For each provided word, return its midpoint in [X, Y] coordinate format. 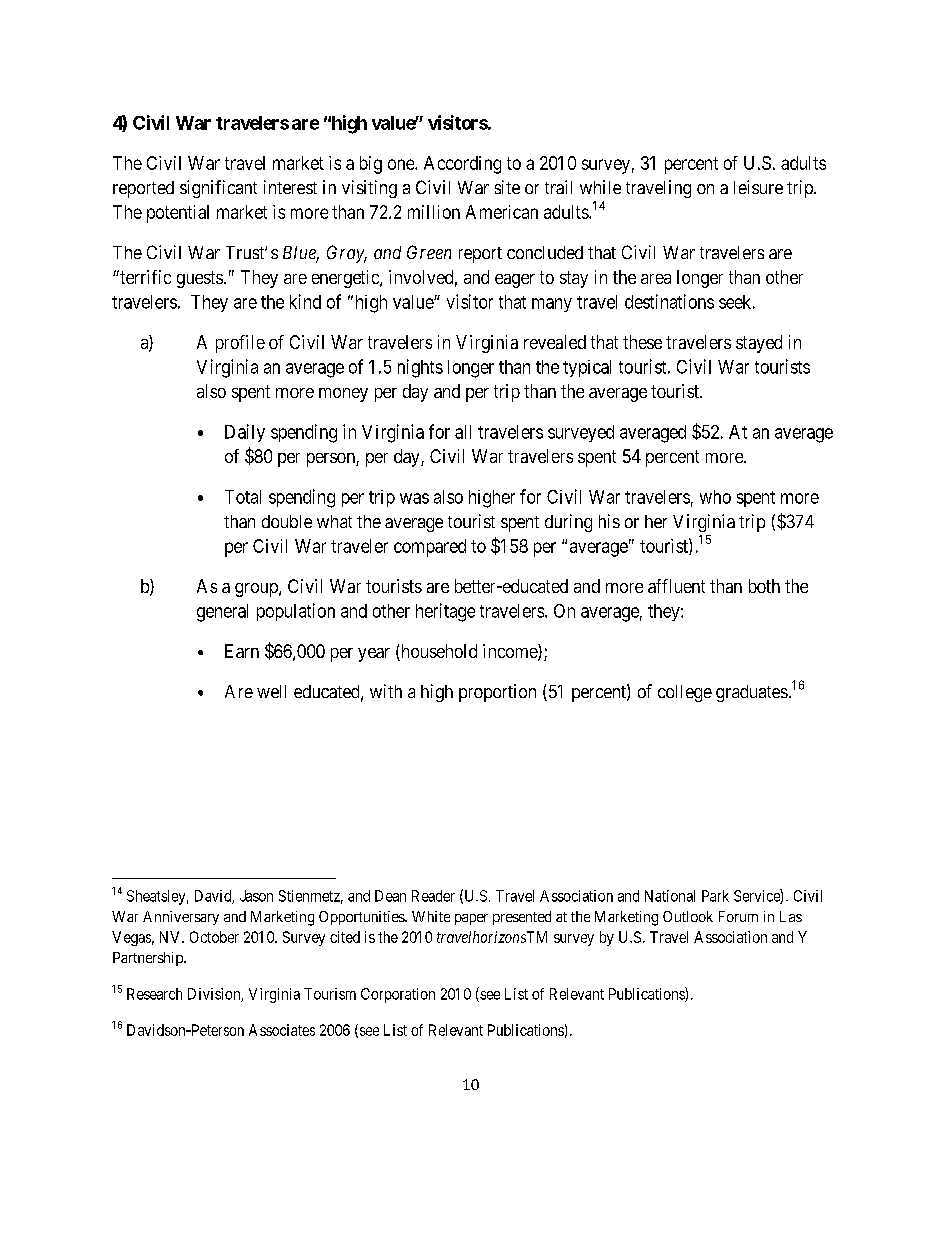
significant [218, 189]
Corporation [398, 995]
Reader [433, 896]
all [463, 432]
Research [154, 994]
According [462, 165]
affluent [676, 586]
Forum [738, 916]
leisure [758, 187]
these [642, 342]
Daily [245, 433]
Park [715, 896]
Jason [256, 896]
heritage [445, 612]
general [222, 613]
